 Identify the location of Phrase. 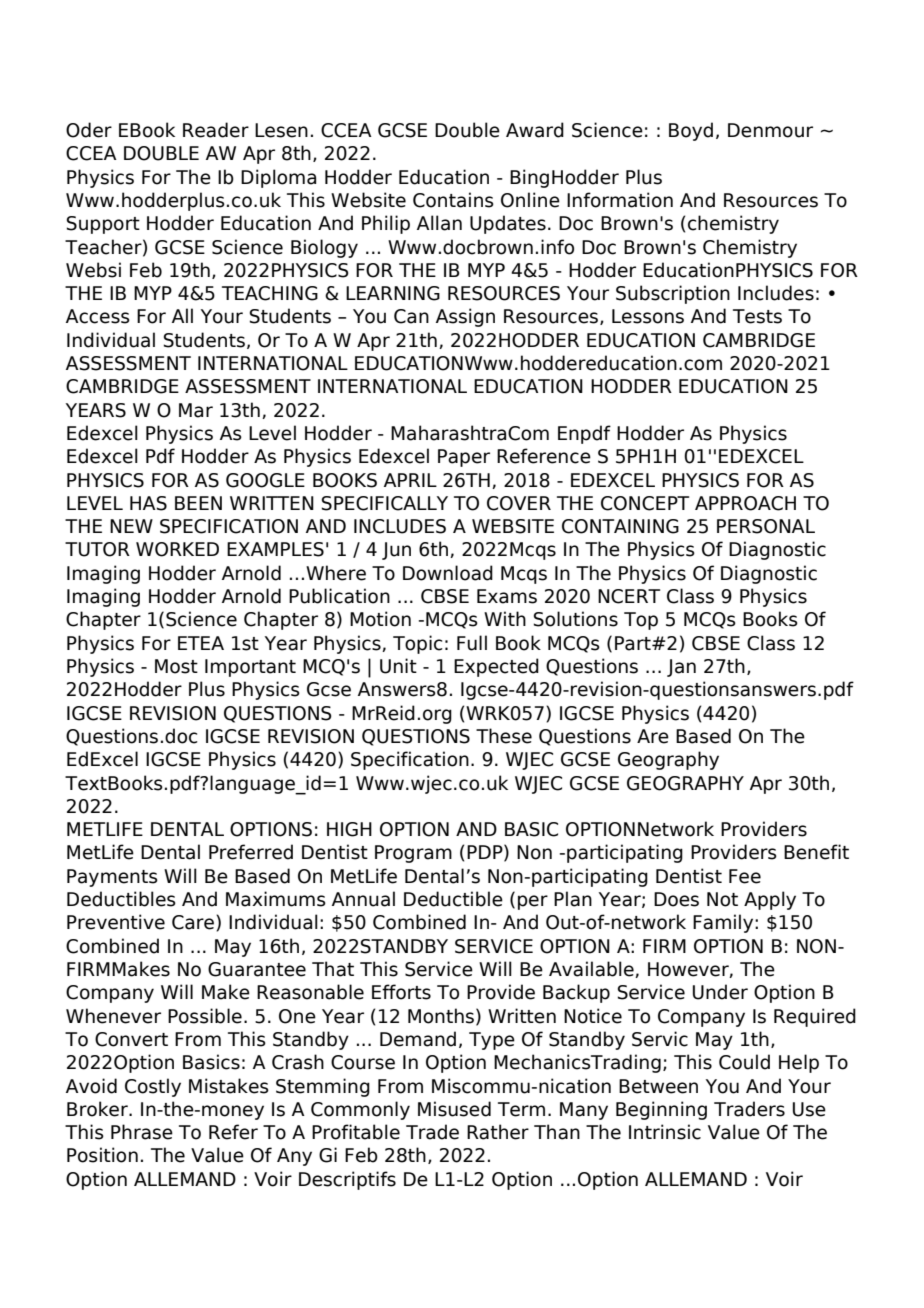
(142, 1132).
